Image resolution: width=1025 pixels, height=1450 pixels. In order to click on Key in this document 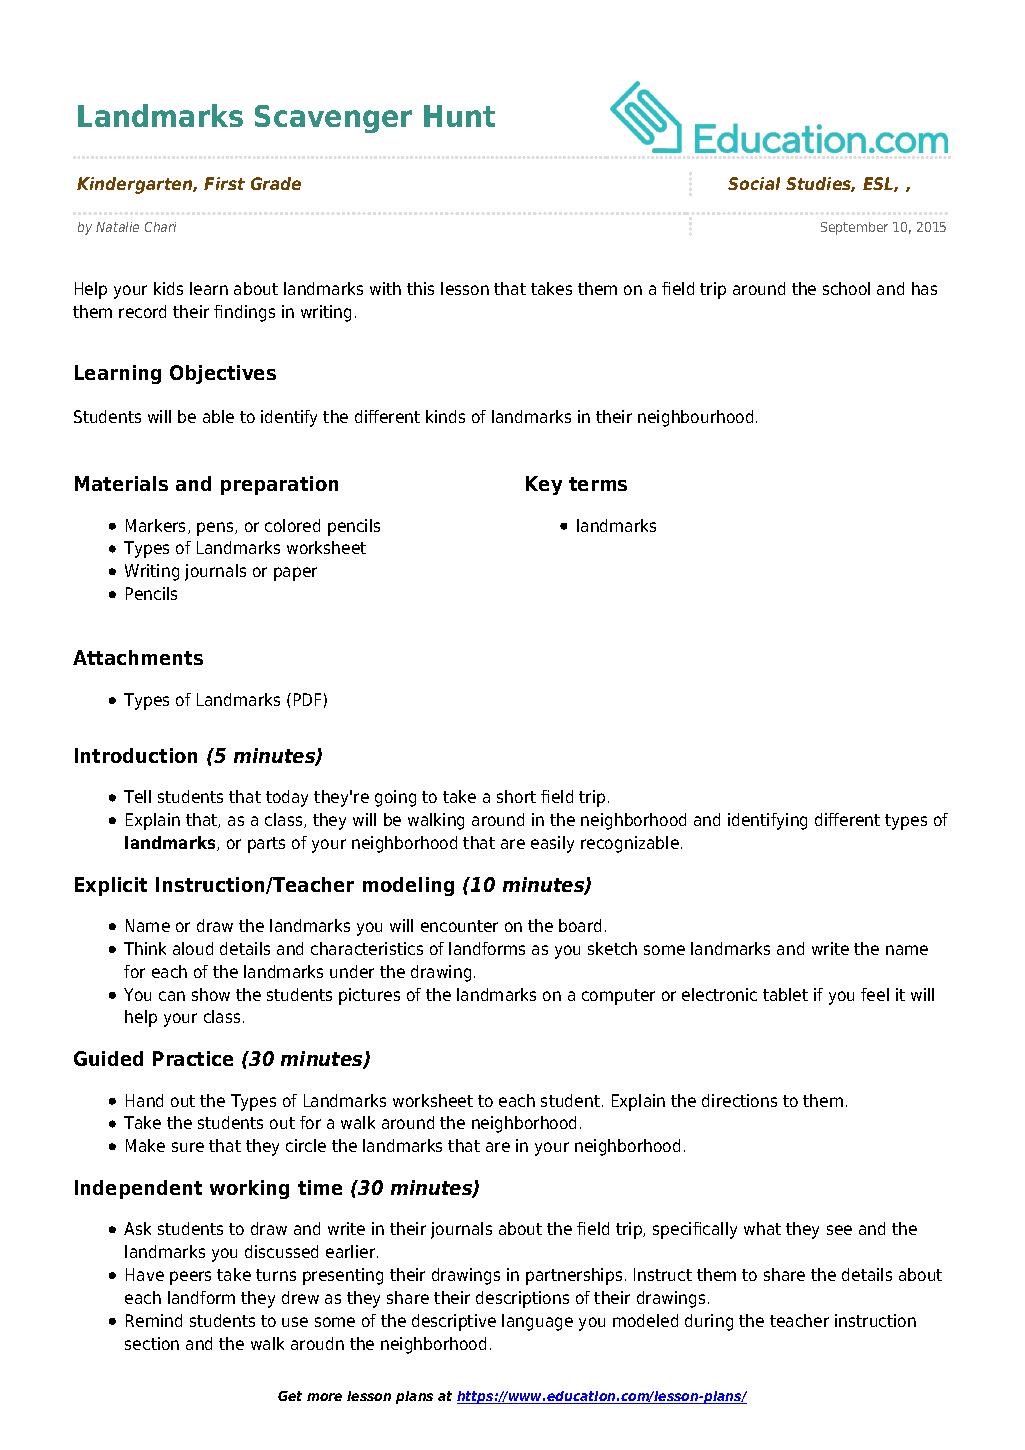, I will do `click(544, 485)`.
